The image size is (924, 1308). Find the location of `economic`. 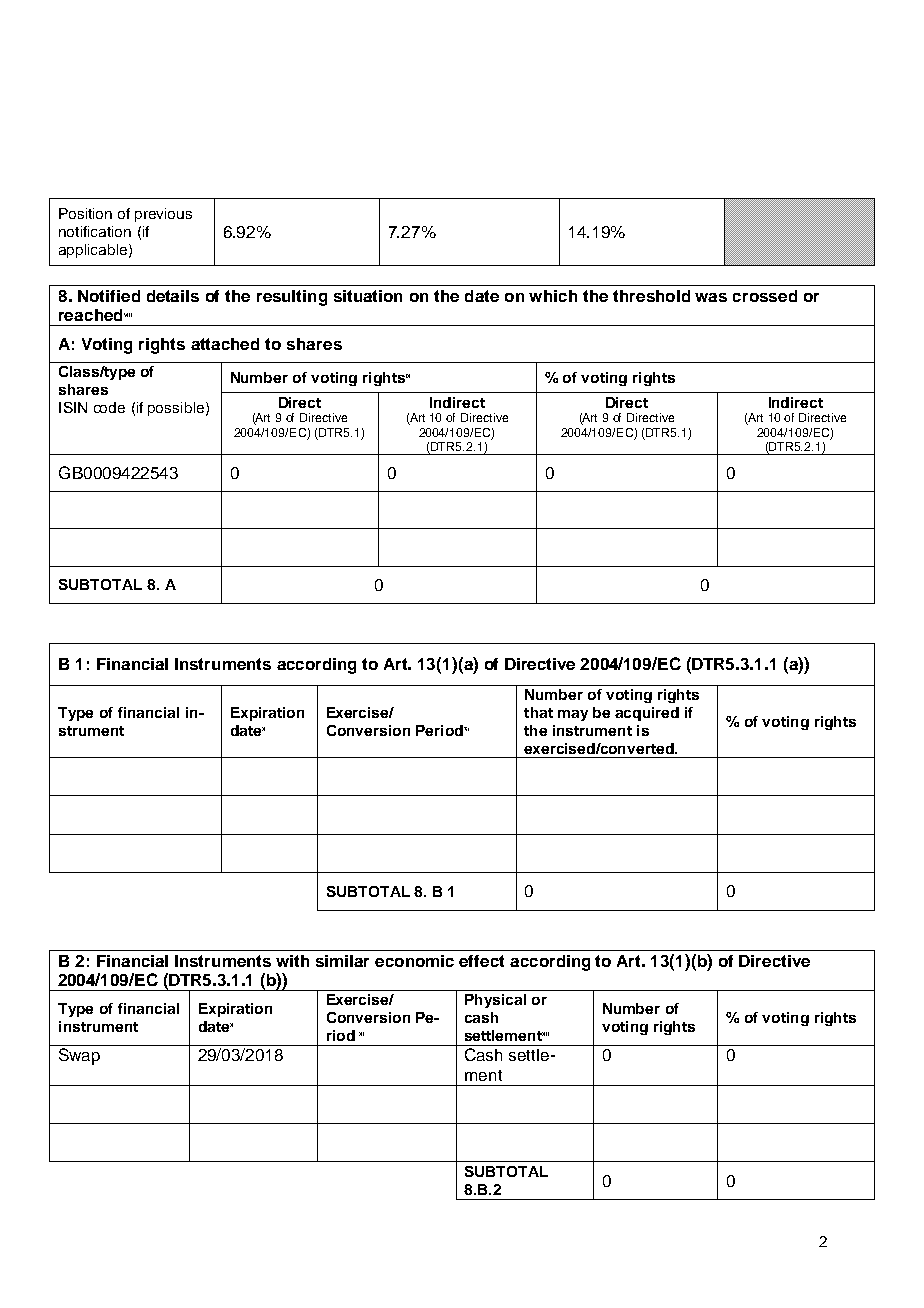

economic is located at coordinates (414, 961).
